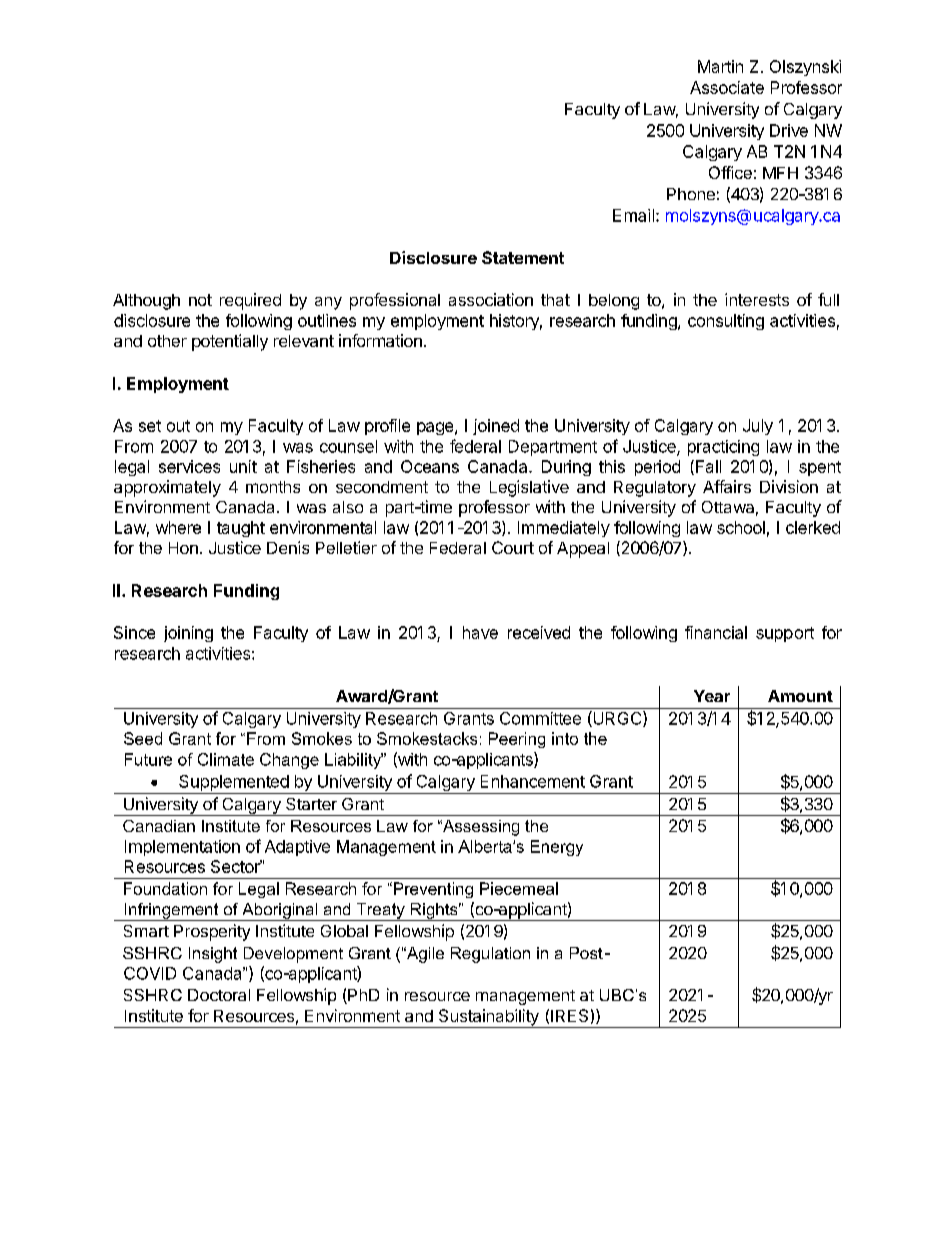 The image size is (952, 1233). What do you see at coordinates (200, 300) in the document?
I see `not` at bounding box center [200, 300].
